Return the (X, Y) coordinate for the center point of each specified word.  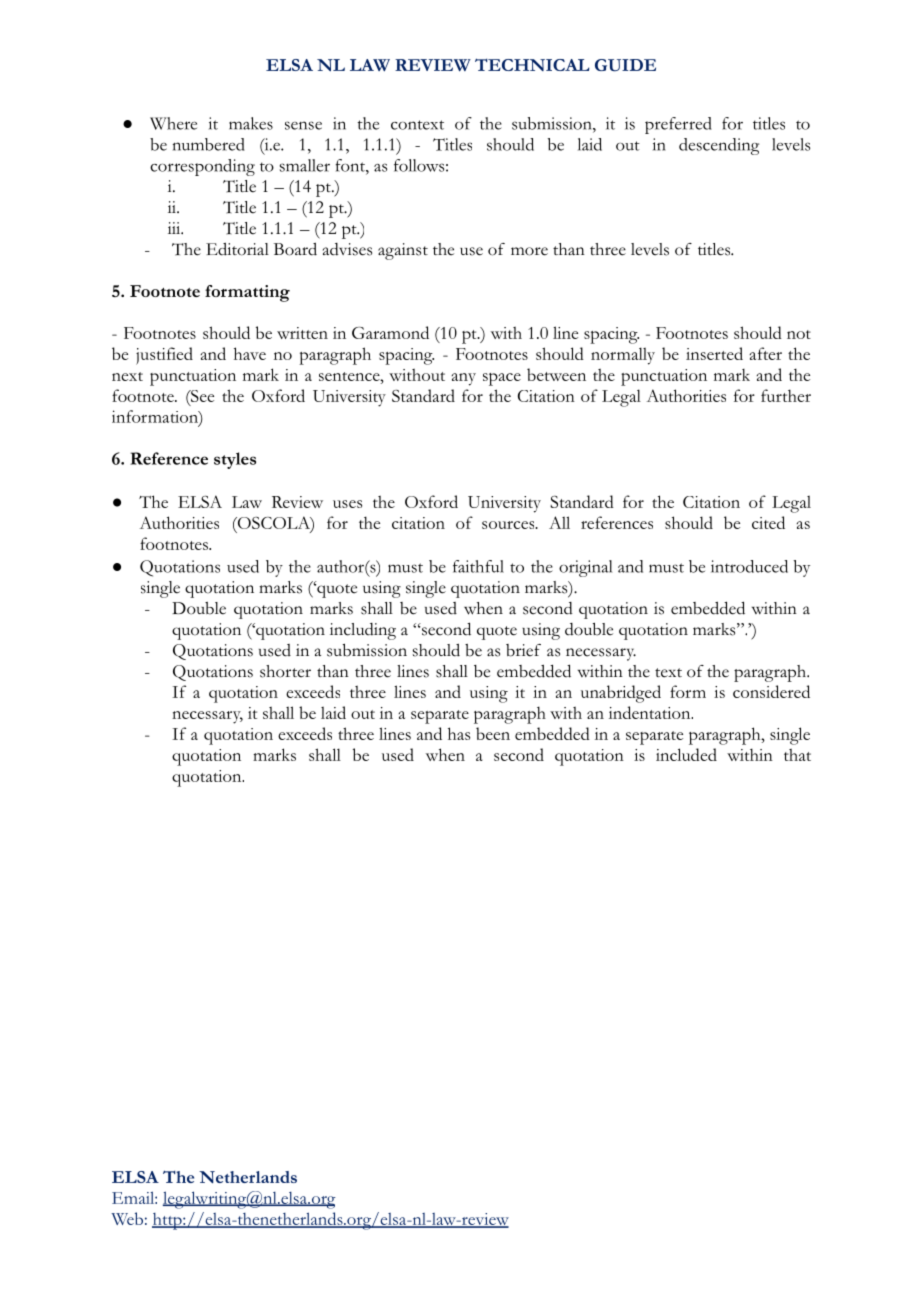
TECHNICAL (532, 65)
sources (509, 525)
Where (173, 123)
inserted (714, 353)
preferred (678, 125)
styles (235, 460)
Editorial (237, 249)
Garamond (390, 332)
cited (768, 522)
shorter (285, 671)
